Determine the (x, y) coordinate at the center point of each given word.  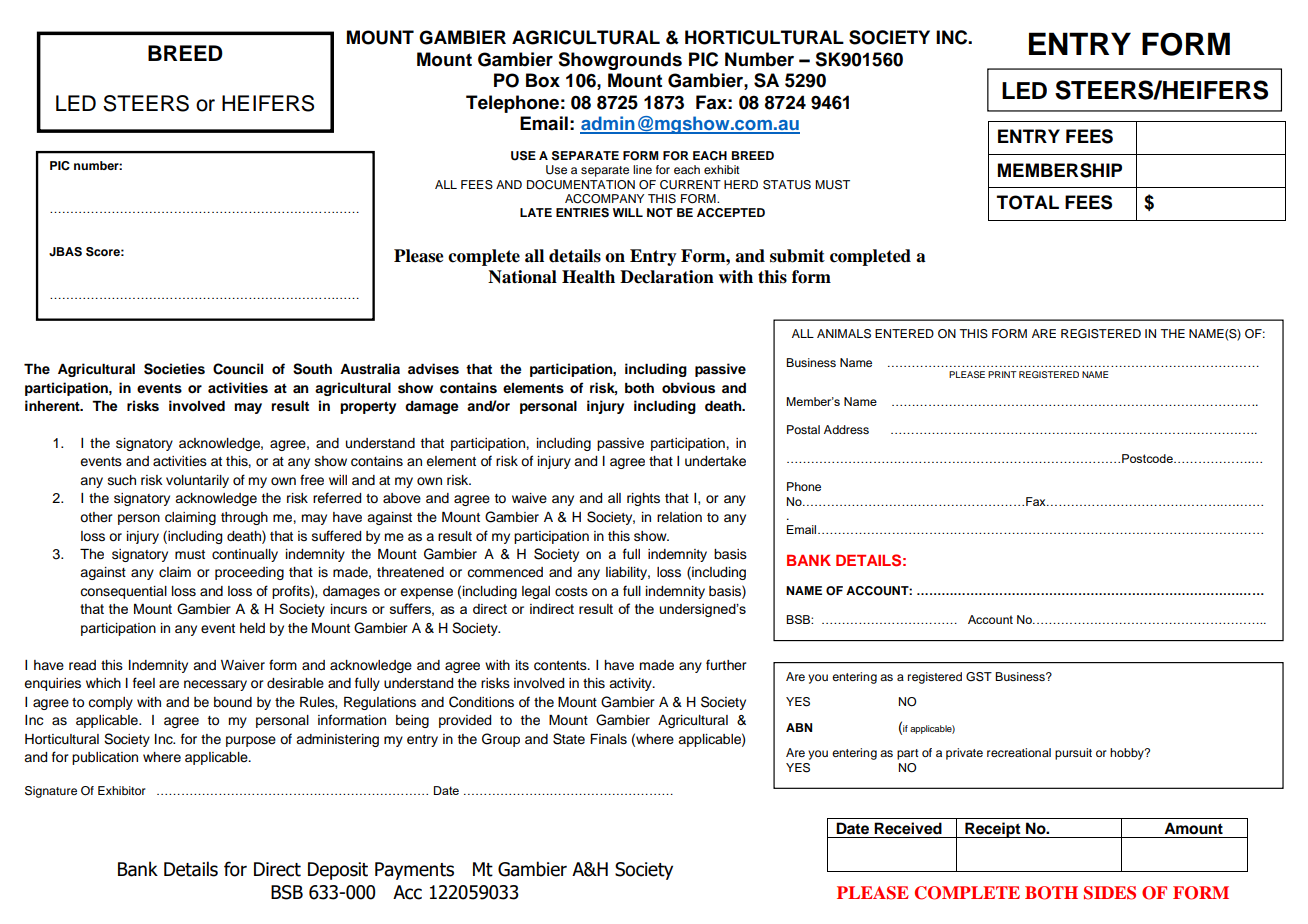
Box (543, 80)
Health (588, 277)
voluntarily (197, 481)
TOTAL (1028, 202)
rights (643, 499)
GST (979, 677)
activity (631, 684)
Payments (414, 871)
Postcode (1148, 458)
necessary (215, 685)
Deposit (338, 871)
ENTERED (904, 333)
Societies (174, 369)
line (642, 169)
